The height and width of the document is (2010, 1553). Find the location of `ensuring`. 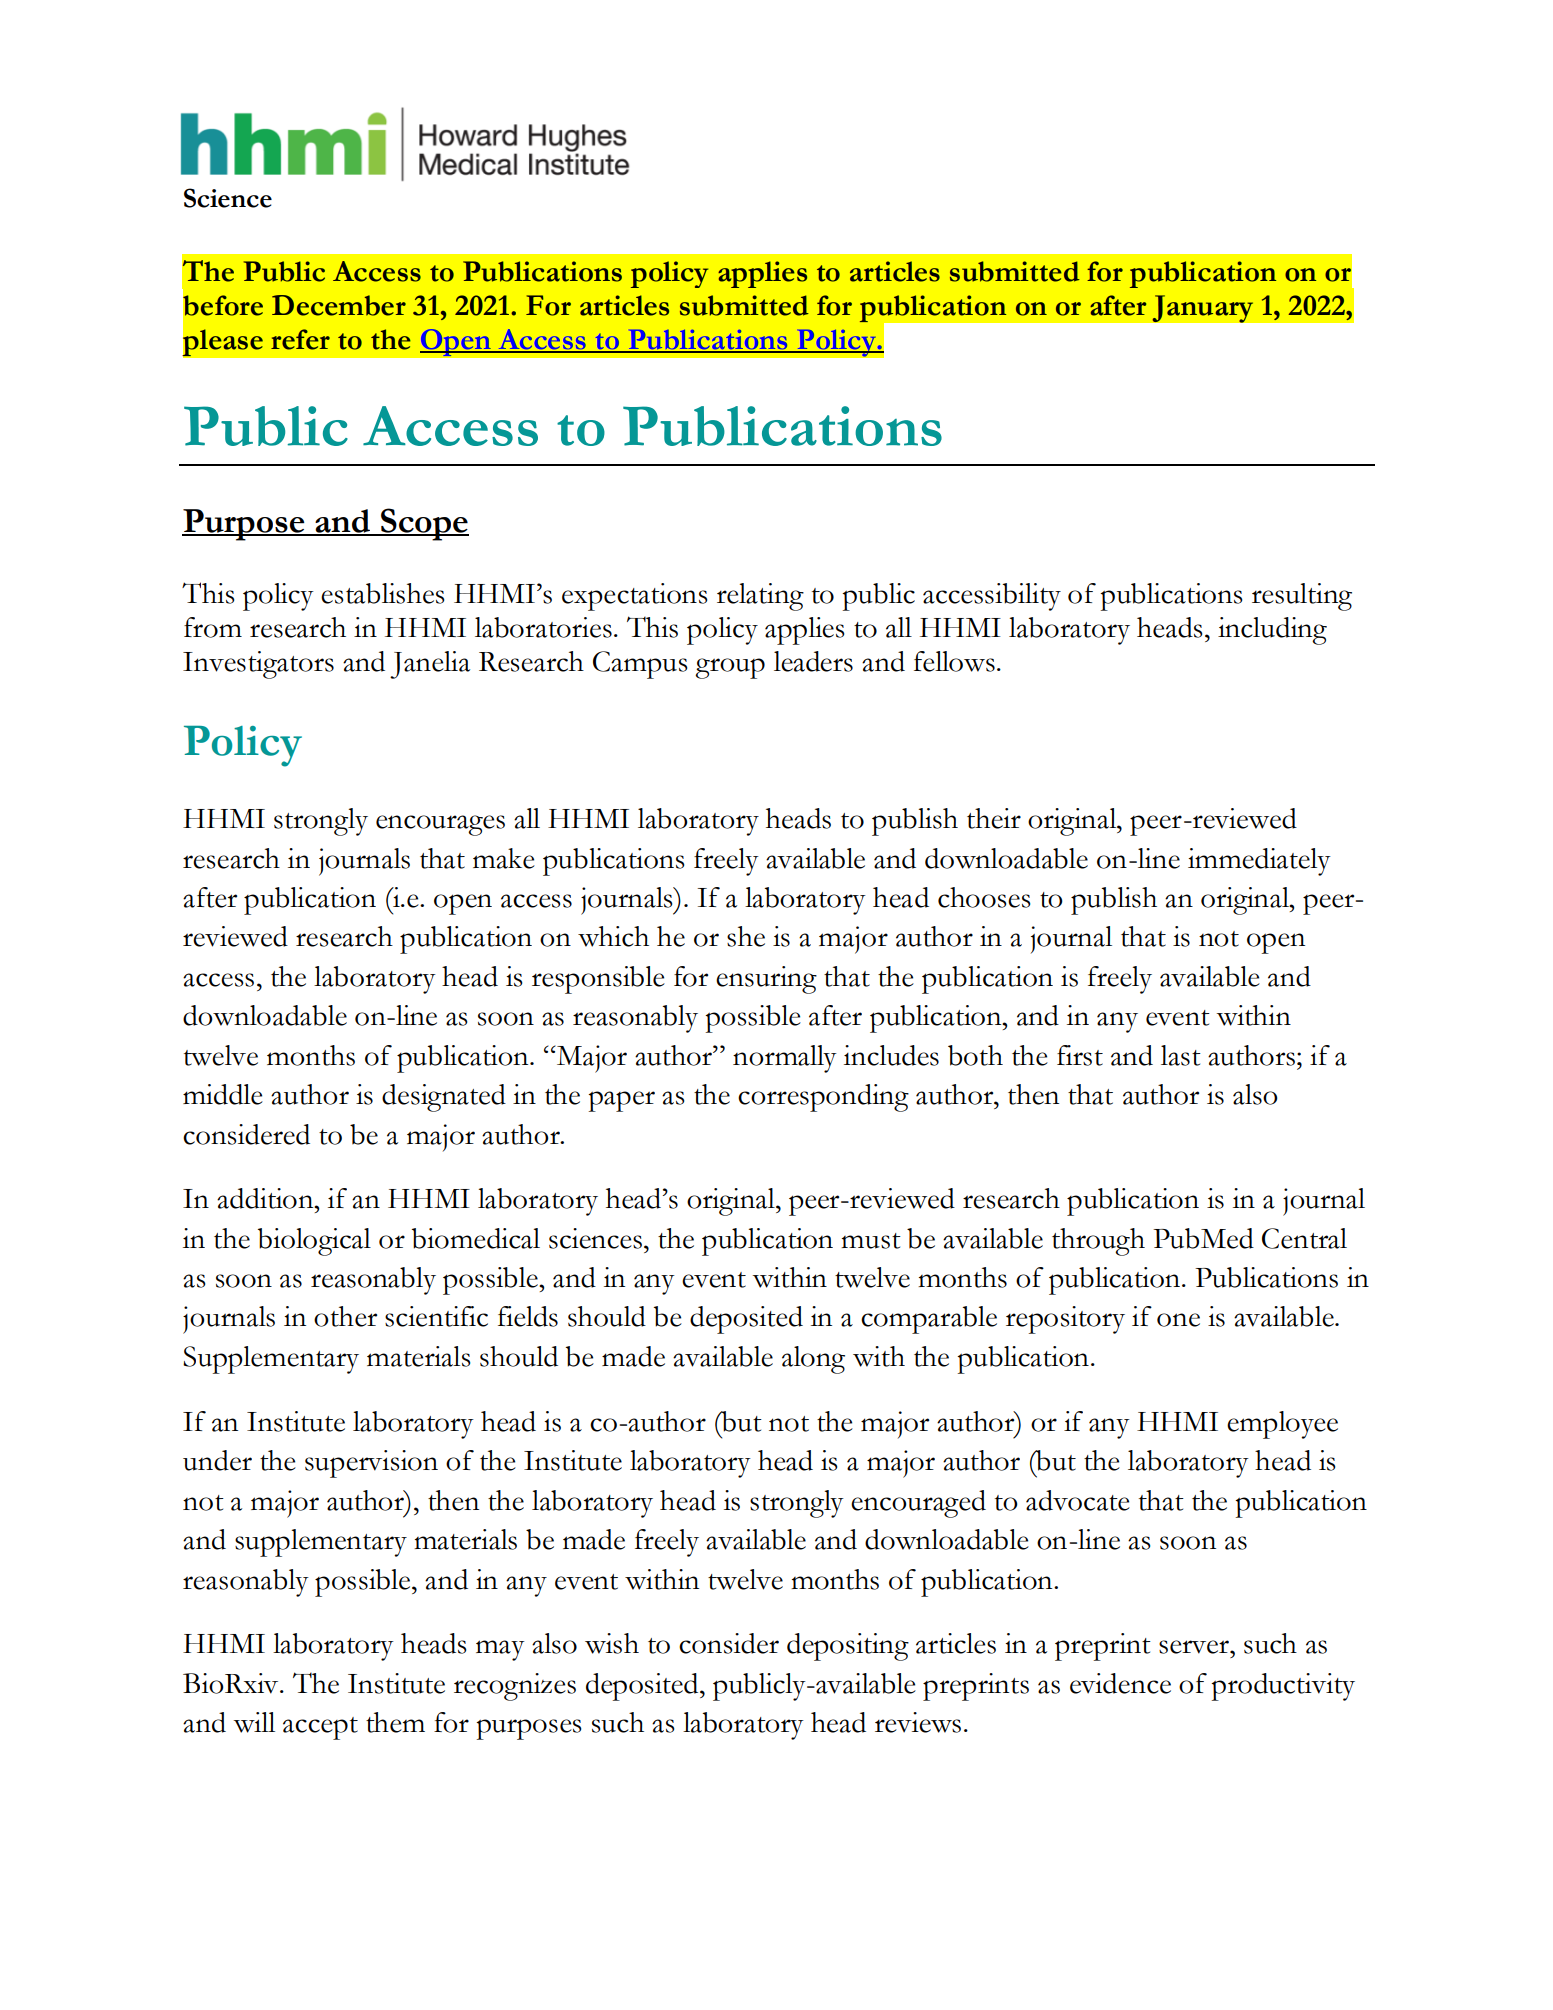

ensuring is located at coordinates (766, 980).
